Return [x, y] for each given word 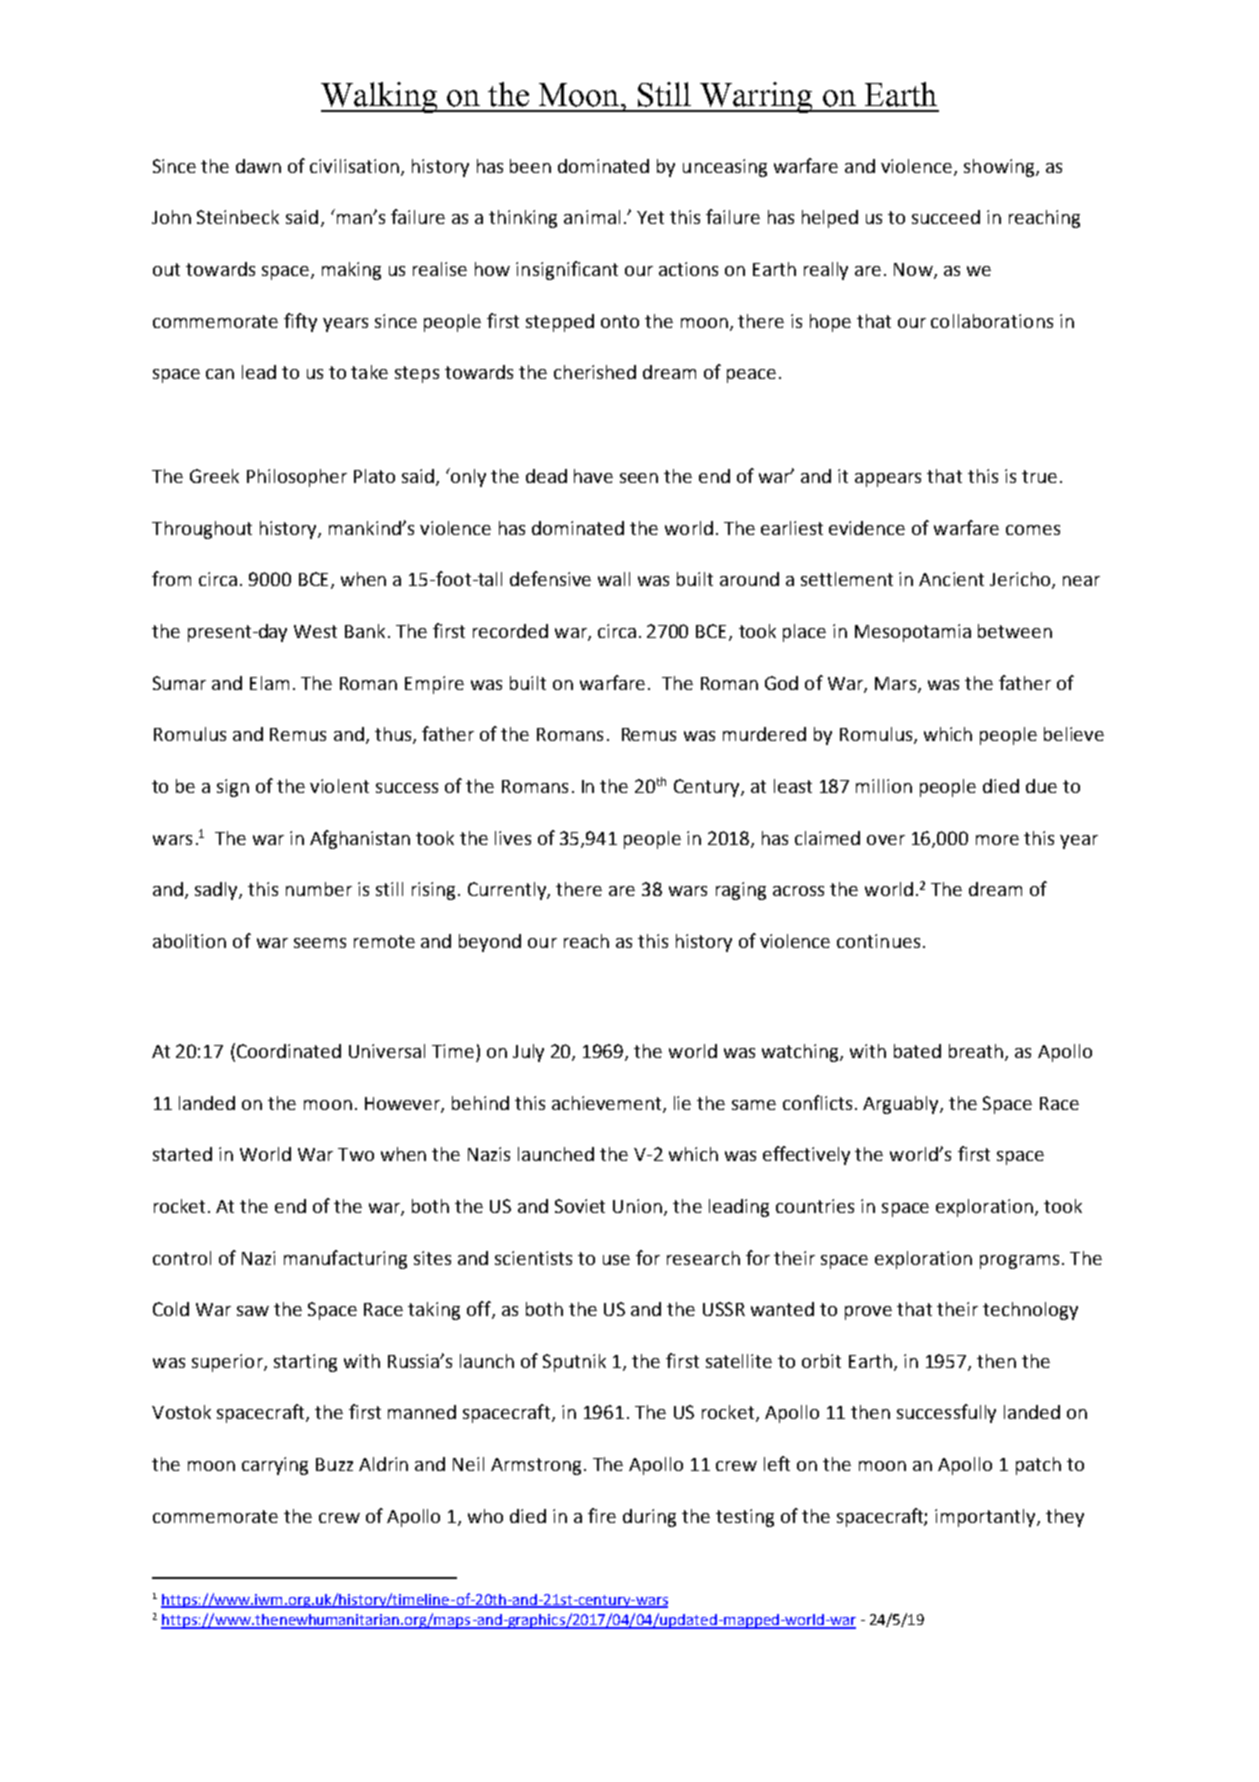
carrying [275, 1466]
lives [513, 838]
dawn [258, 166]
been [530, 166]
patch [1038, 1466]
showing [1000, 168]
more [997, 840]
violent [339, 786]
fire [602, 1515]
